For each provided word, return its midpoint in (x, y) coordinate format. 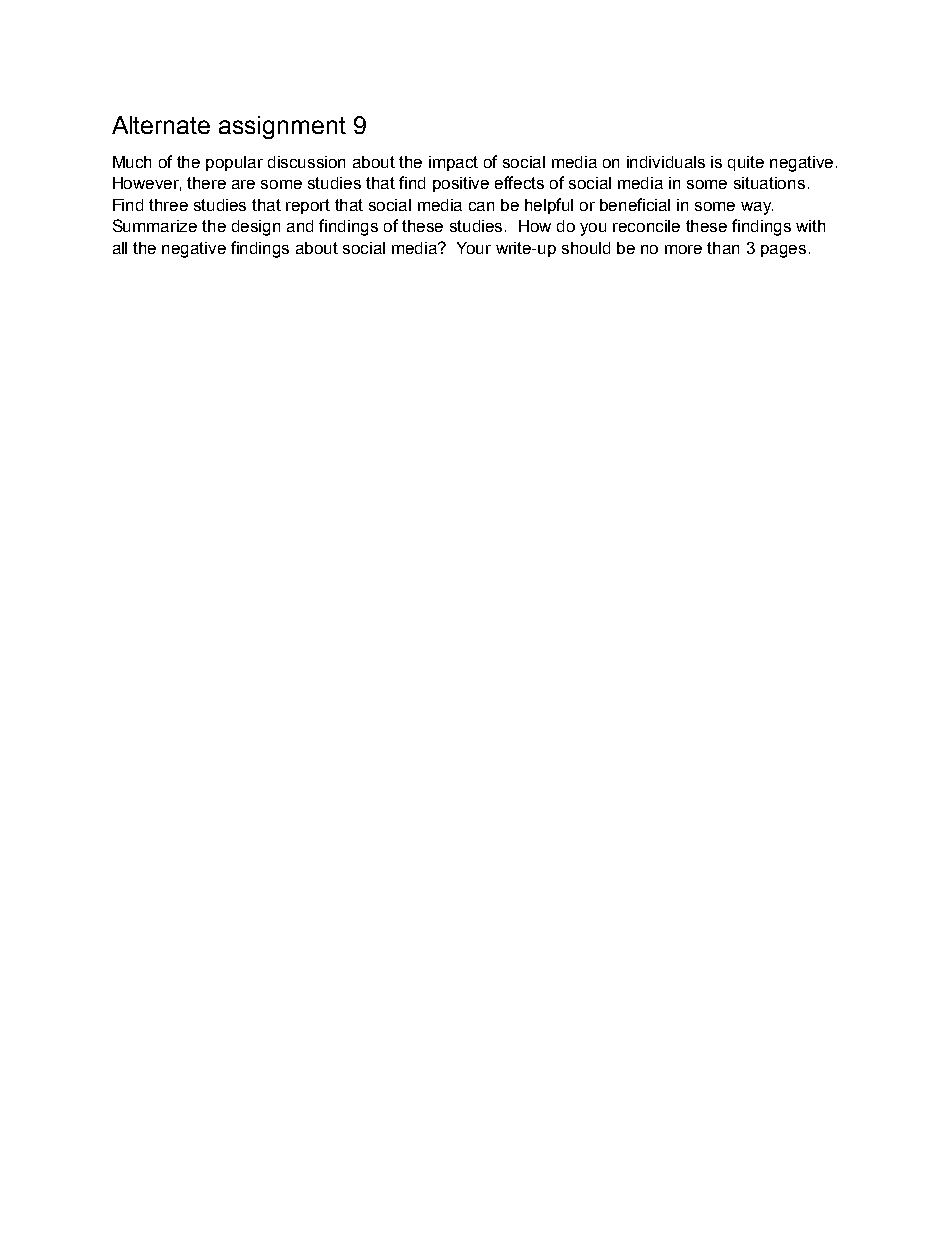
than (723, 248)
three (168, 205)
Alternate (161, 125)
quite (746, 163)
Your (474, 248)
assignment (282, 127)
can (481, 206)
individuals (666, 162)
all (120, 248)
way (757, 208)
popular (234, 163)
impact (453, 163)
